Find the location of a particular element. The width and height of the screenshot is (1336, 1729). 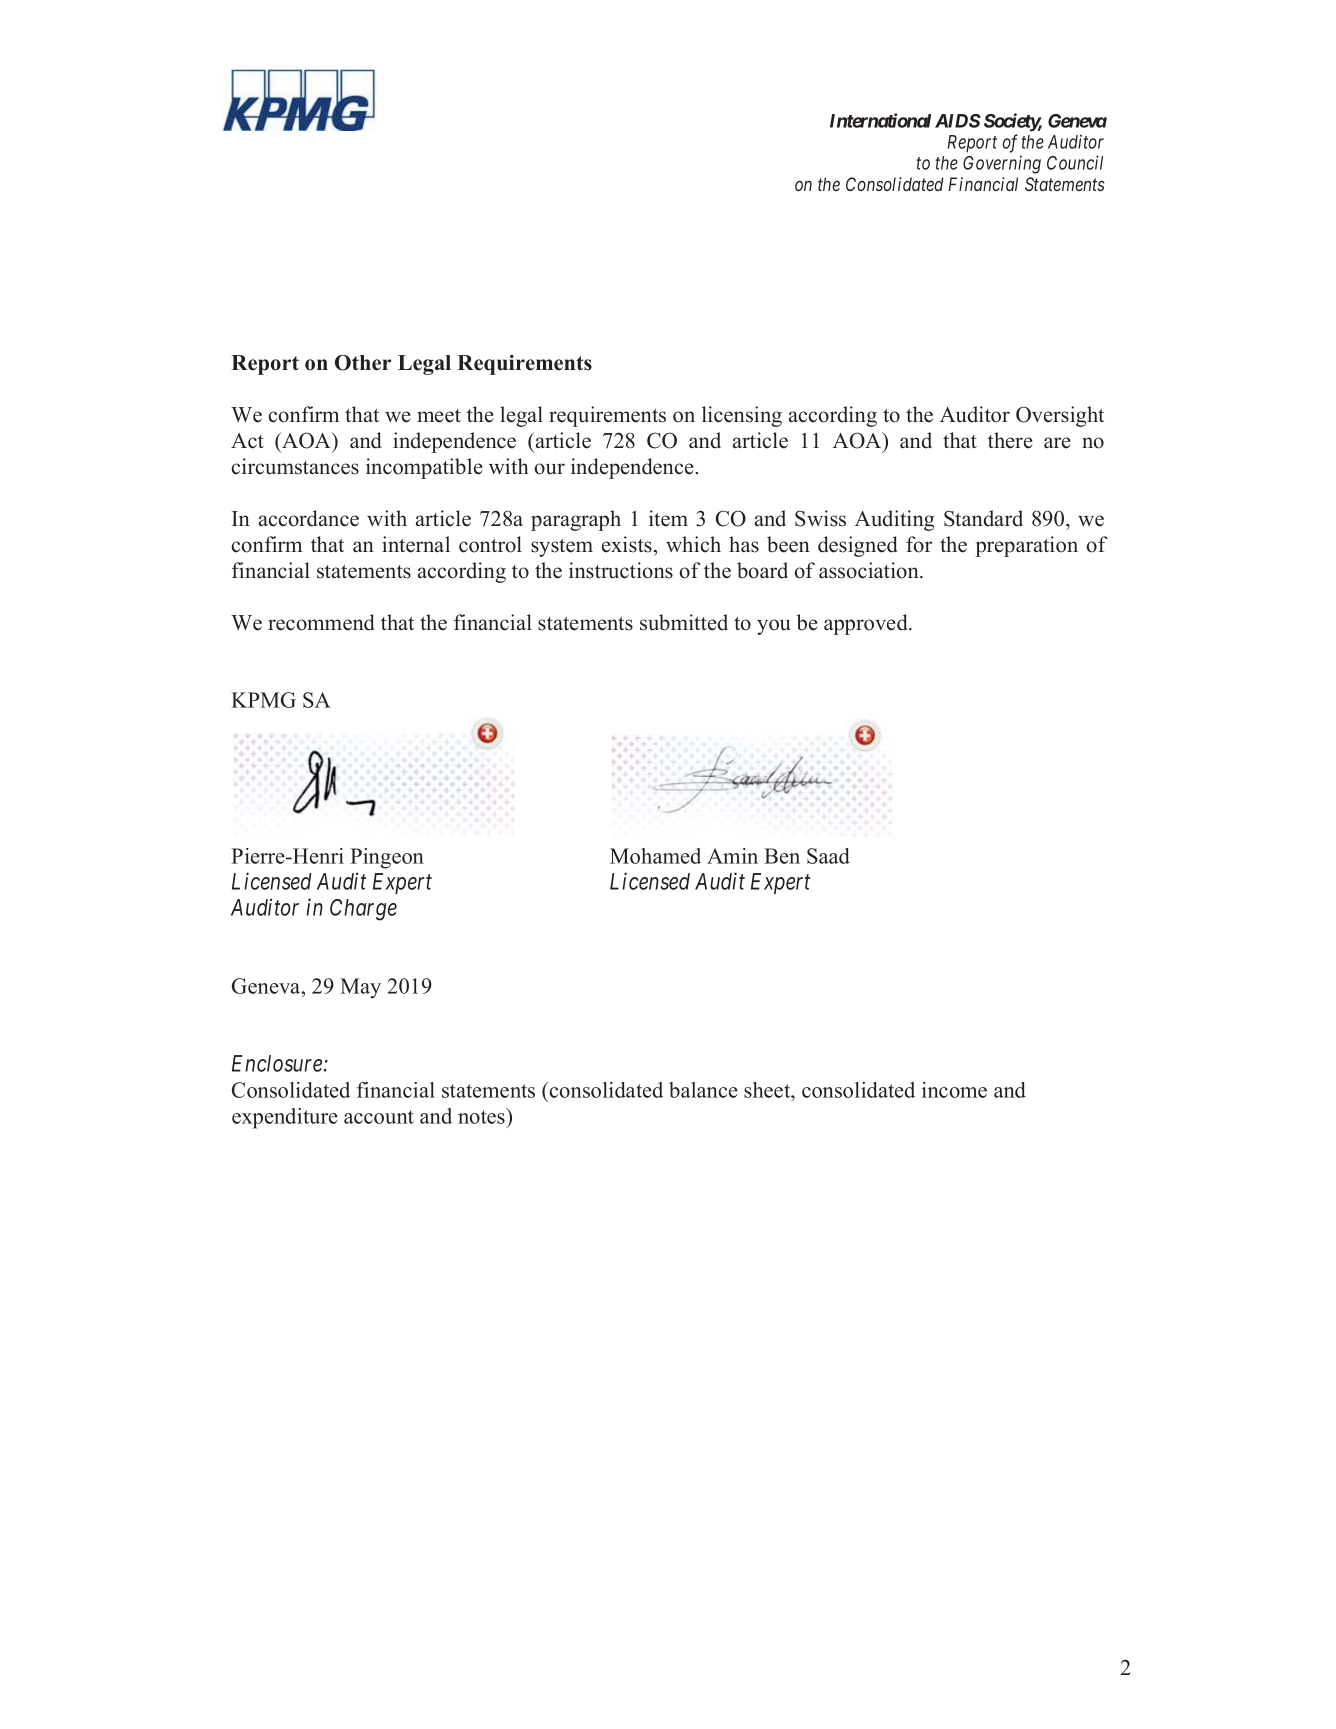

Other is located at coordinates (363, 363).
